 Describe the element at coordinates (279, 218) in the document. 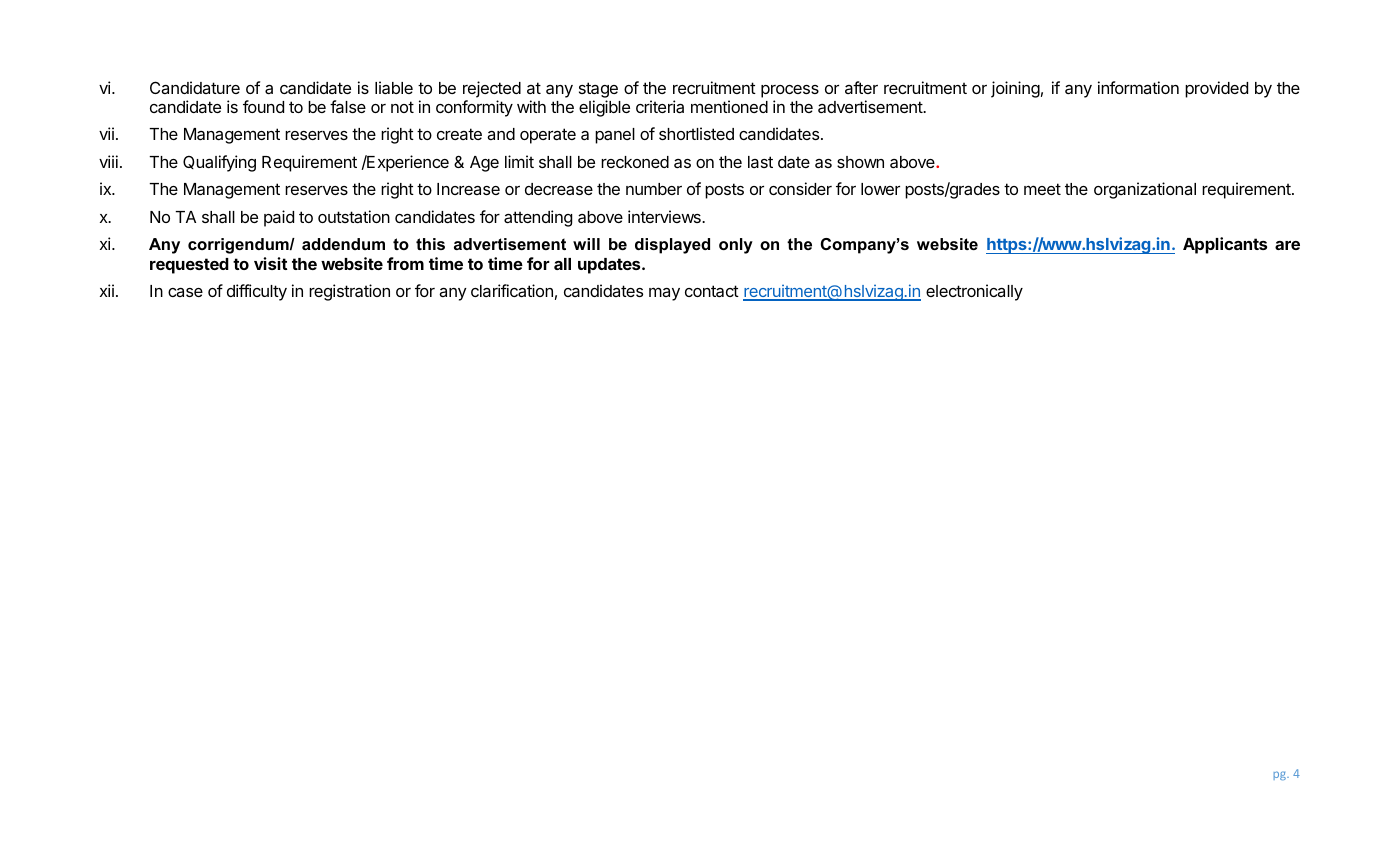

I see `paid` at that location.
